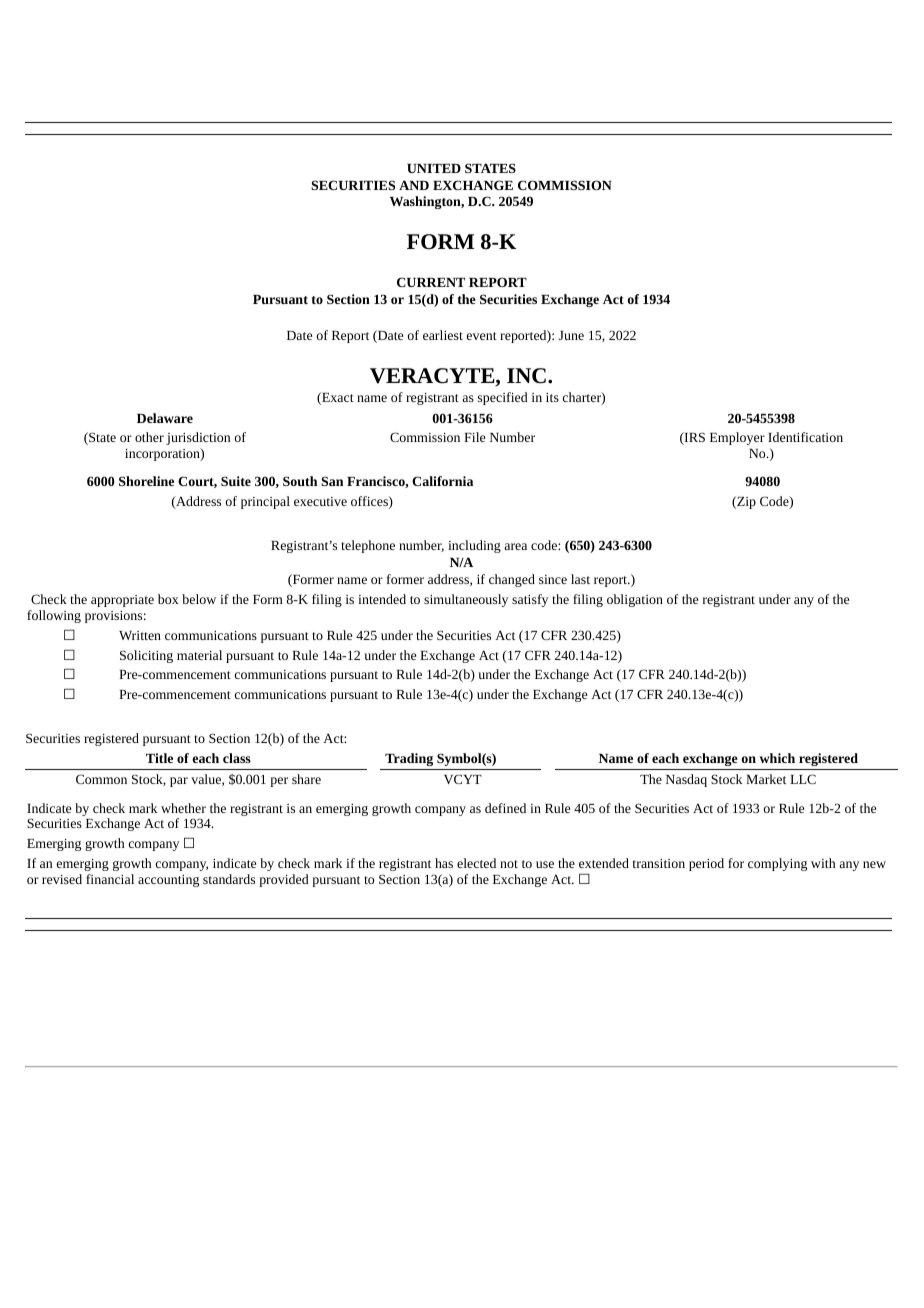 The width and height of the page is (924, 1308). Describe the element at coordinates (431, 282) in the page. I see `CURRENT` at that location.
